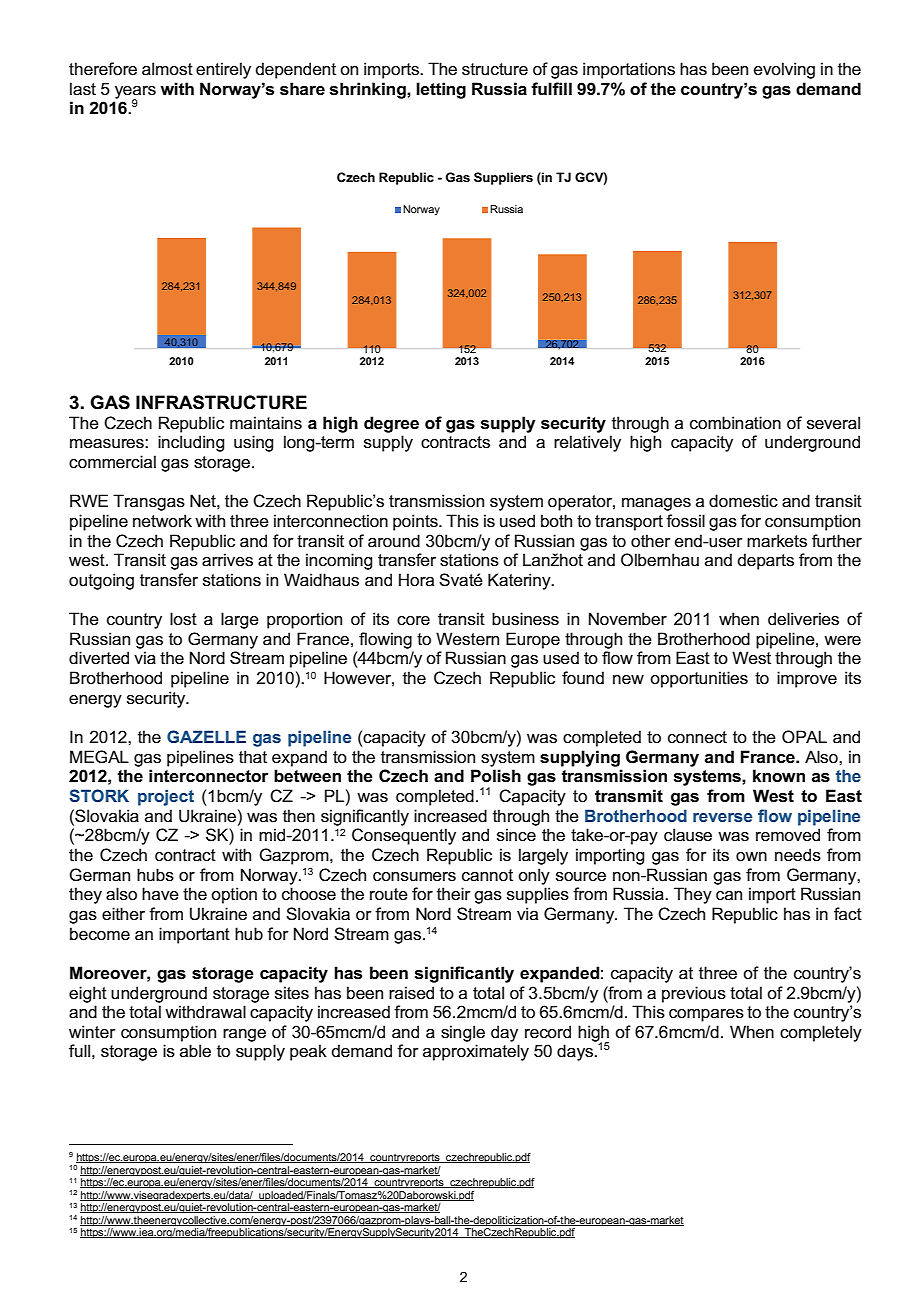 This screenshot has width=924, height=1308. I want to click on single, so click(463, 1033).
